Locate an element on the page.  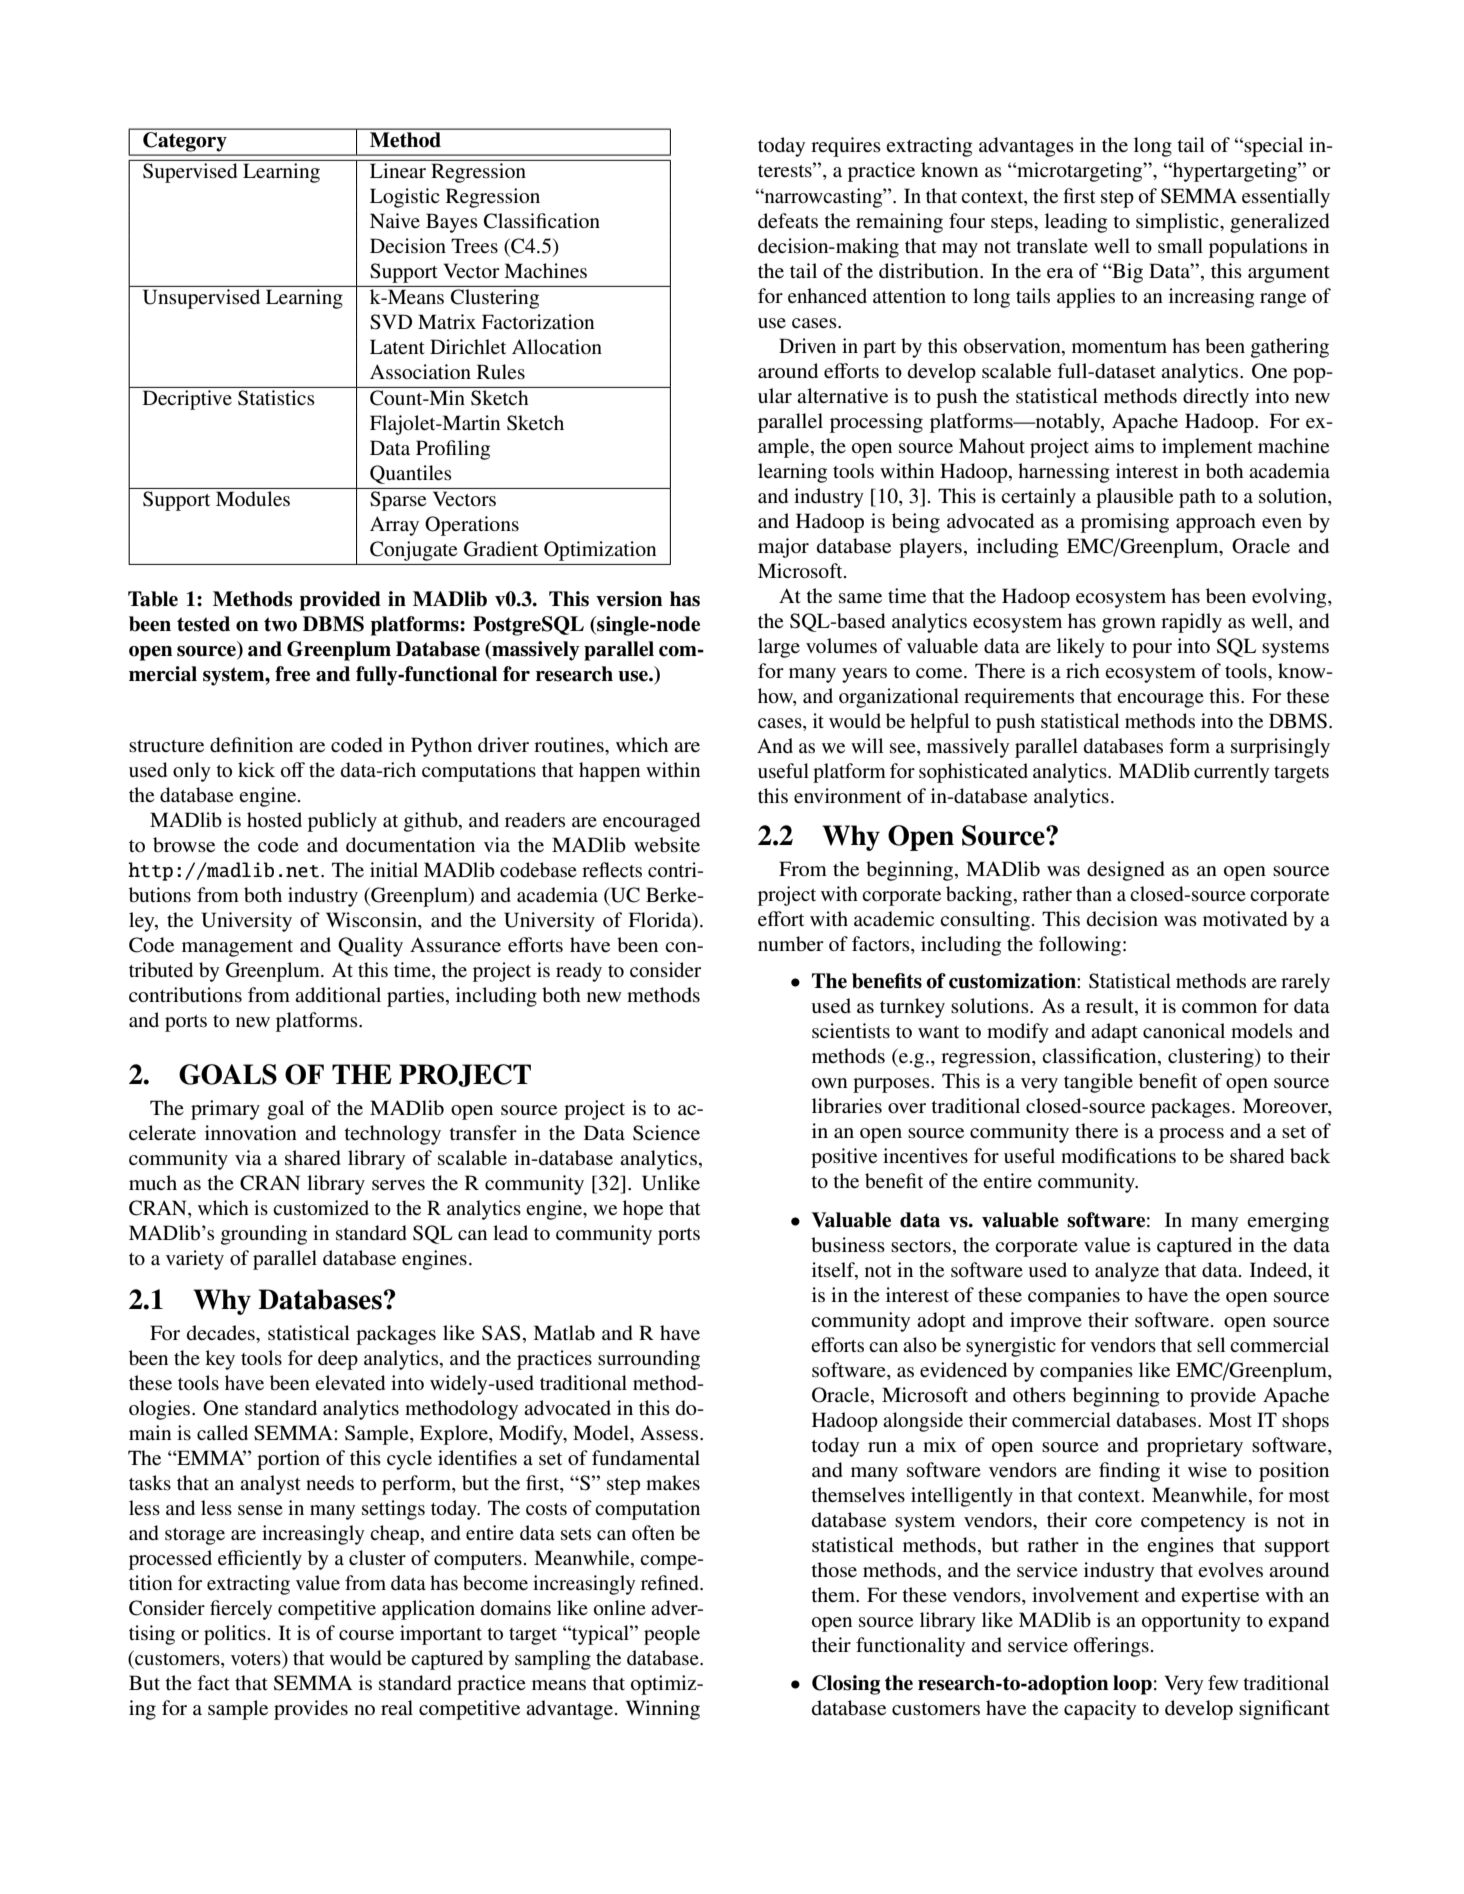
two is located at coordinates (280, 624).
